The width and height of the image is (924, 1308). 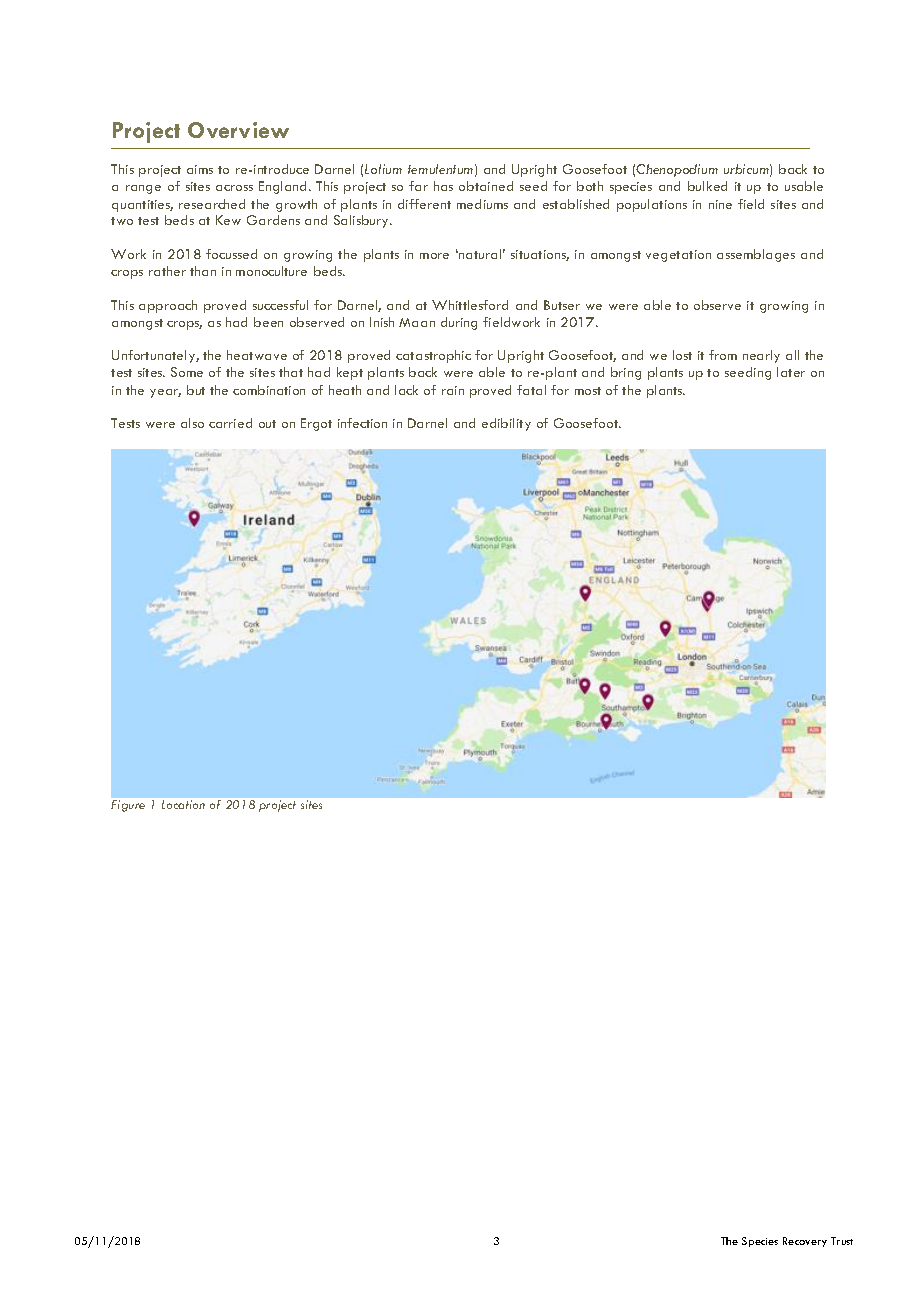 I want to click on Recovery, so click(x=805, y=1242).
